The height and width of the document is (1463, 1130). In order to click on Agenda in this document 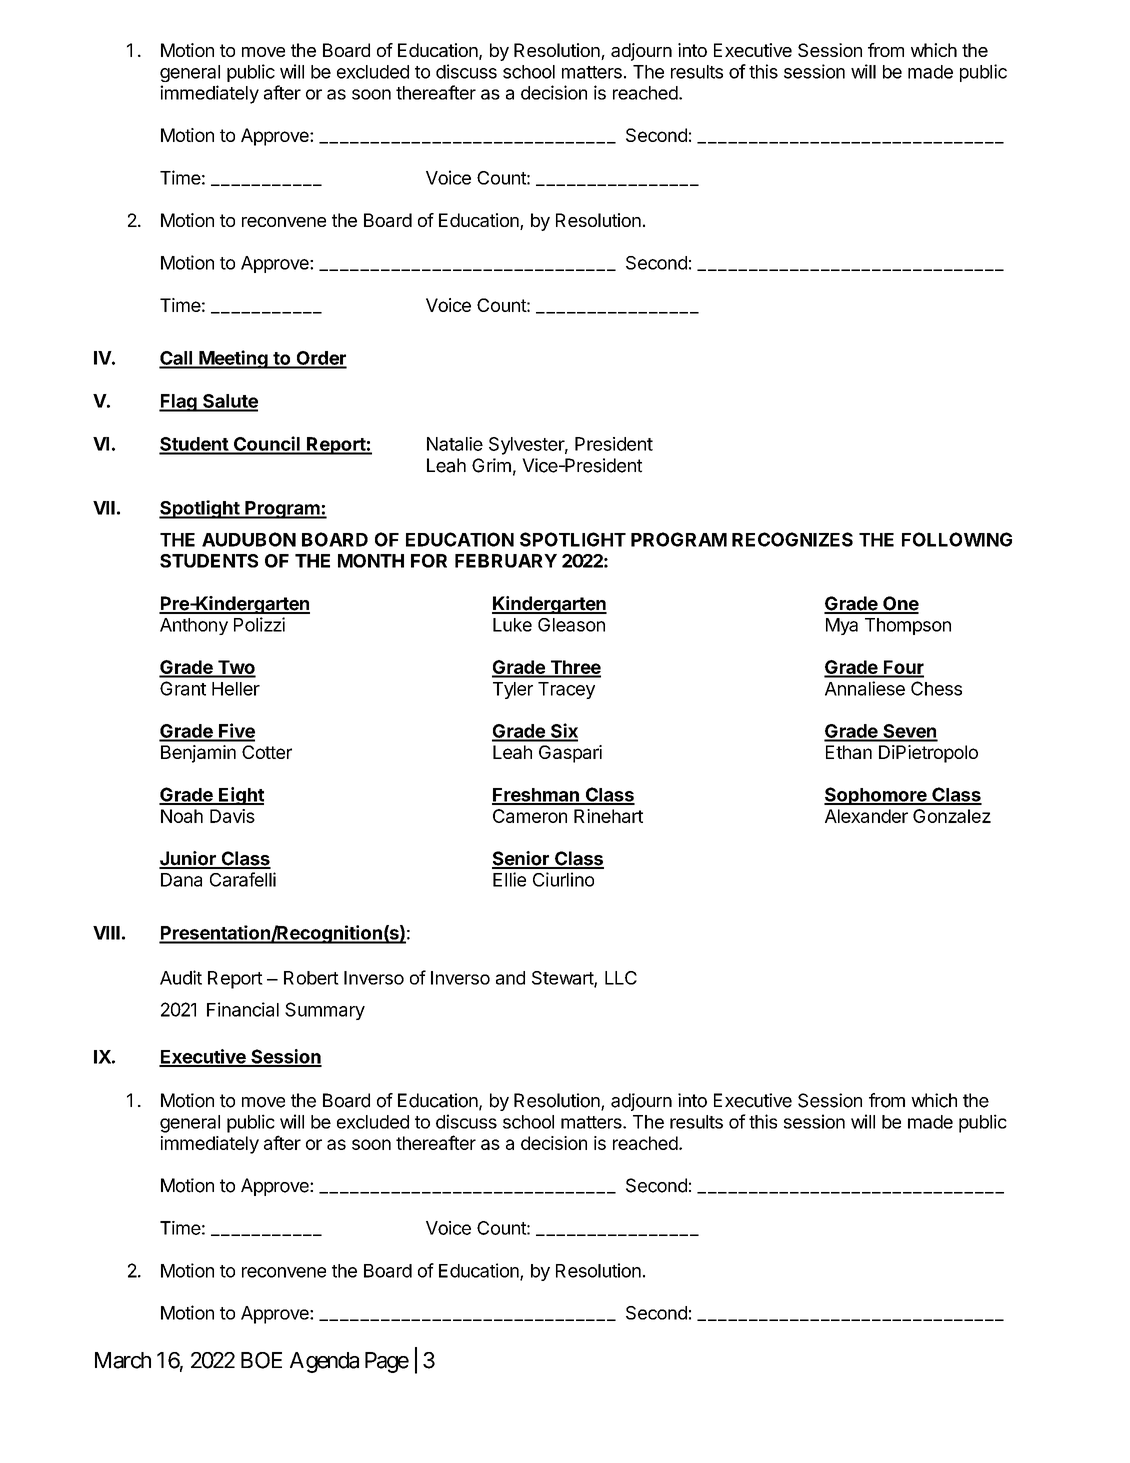, I will do `click(324, 1362)`.
